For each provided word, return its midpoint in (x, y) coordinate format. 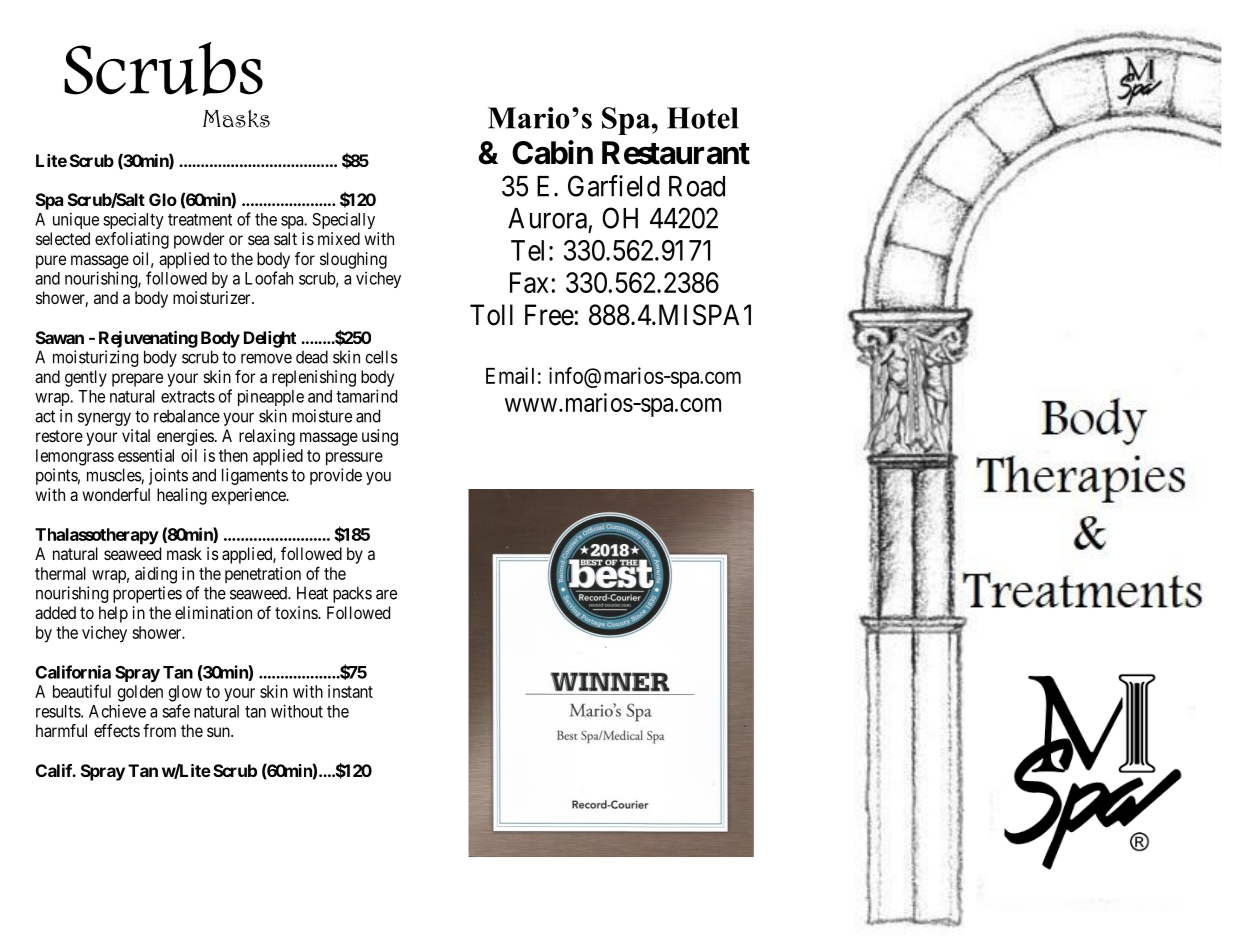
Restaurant (676, 153)
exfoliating (132, 240)
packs (352, 594)
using (380, 437)
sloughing (353, 260)
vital (136, 435)
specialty (133, 221)
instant (350, 691)
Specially (343, 220)
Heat (312, 593)
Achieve (117, 711)
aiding (156, 575)
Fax (529, 282)
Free (550, 315)
